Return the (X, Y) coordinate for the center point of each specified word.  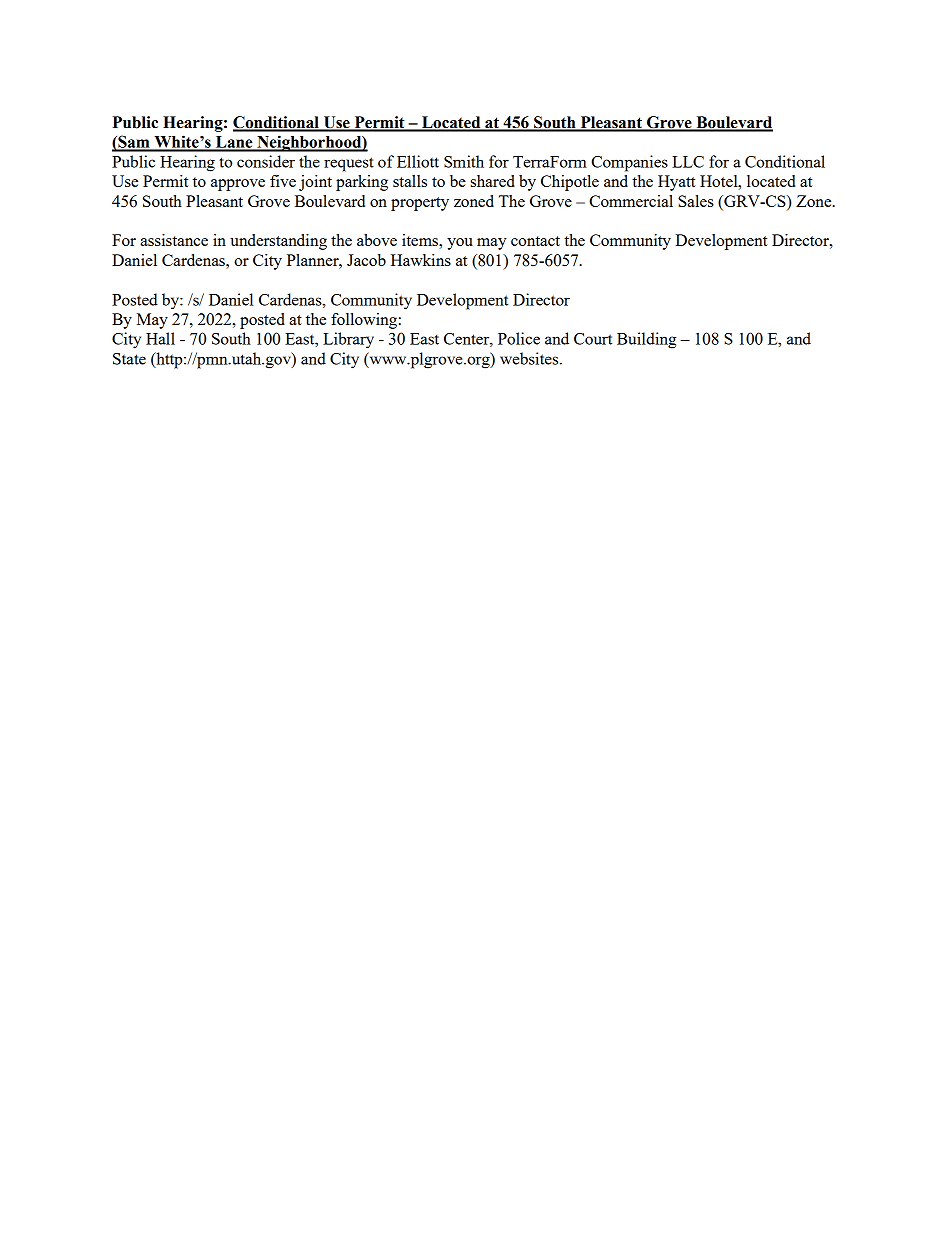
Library (348, 340)
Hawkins (421, 260)
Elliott (418, 161)
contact (535, 241)
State (129, 359)
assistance (174, 240)
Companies (629, 163)
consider (266, 161)
